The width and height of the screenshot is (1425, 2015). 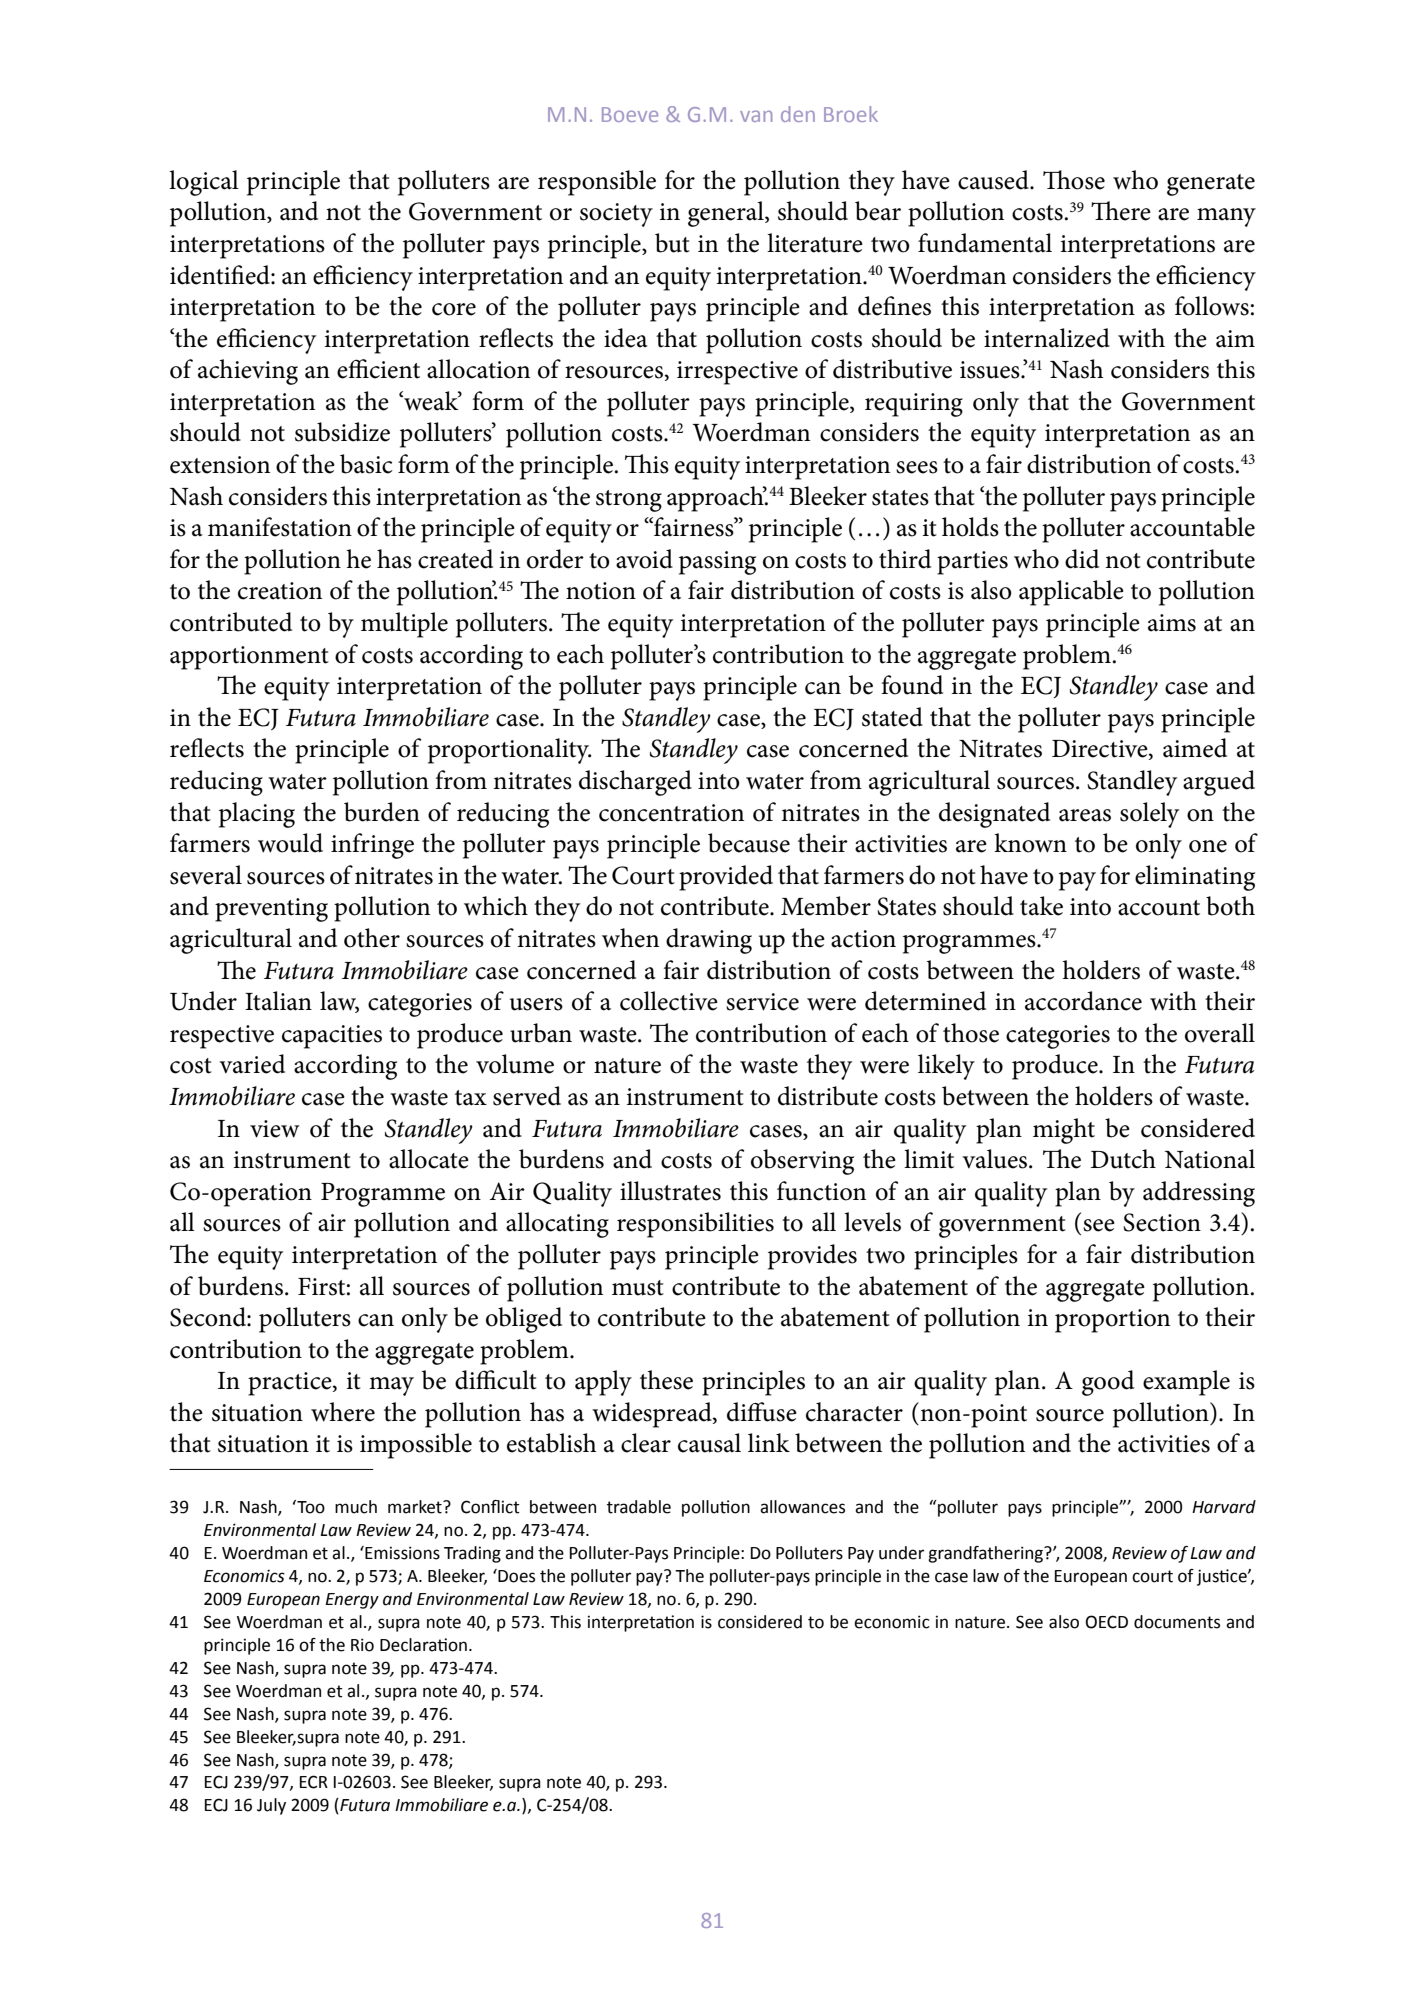 I want to click on allocate, so click(x=429, y=1159).
